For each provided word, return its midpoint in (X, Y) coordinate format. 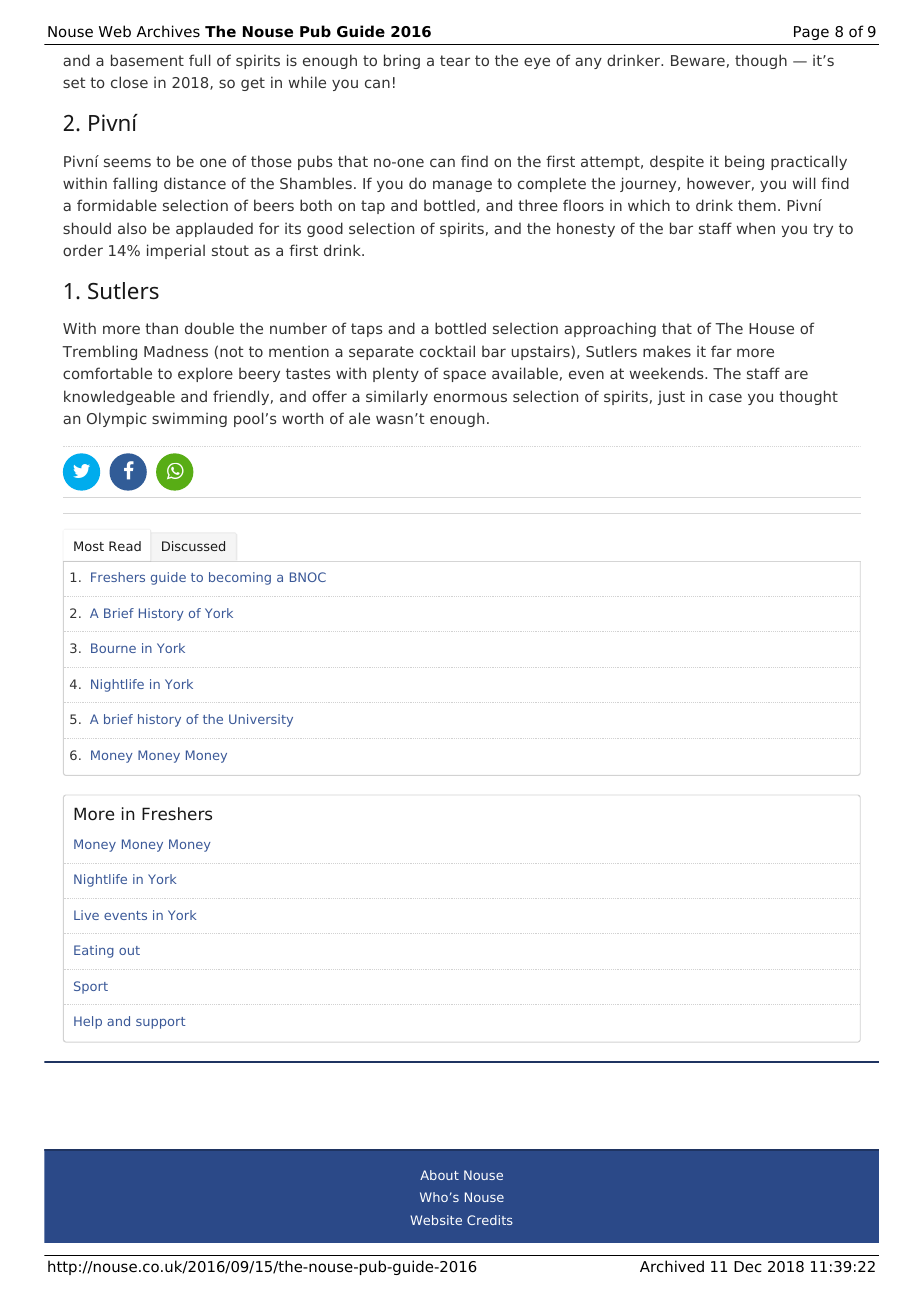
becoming (240, 578)
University (261, 720)
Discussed (193, 546)
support (160, 1023)
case (725, 397)
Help (88, 1022)
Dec (748, 1267)
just (671, 397)
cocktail (447, 351)
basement (147, 60)
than (161, 328)
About (439, 1175)
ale (359, 418)
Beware (698, 60)
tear (455, 60)
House (771, 328)
